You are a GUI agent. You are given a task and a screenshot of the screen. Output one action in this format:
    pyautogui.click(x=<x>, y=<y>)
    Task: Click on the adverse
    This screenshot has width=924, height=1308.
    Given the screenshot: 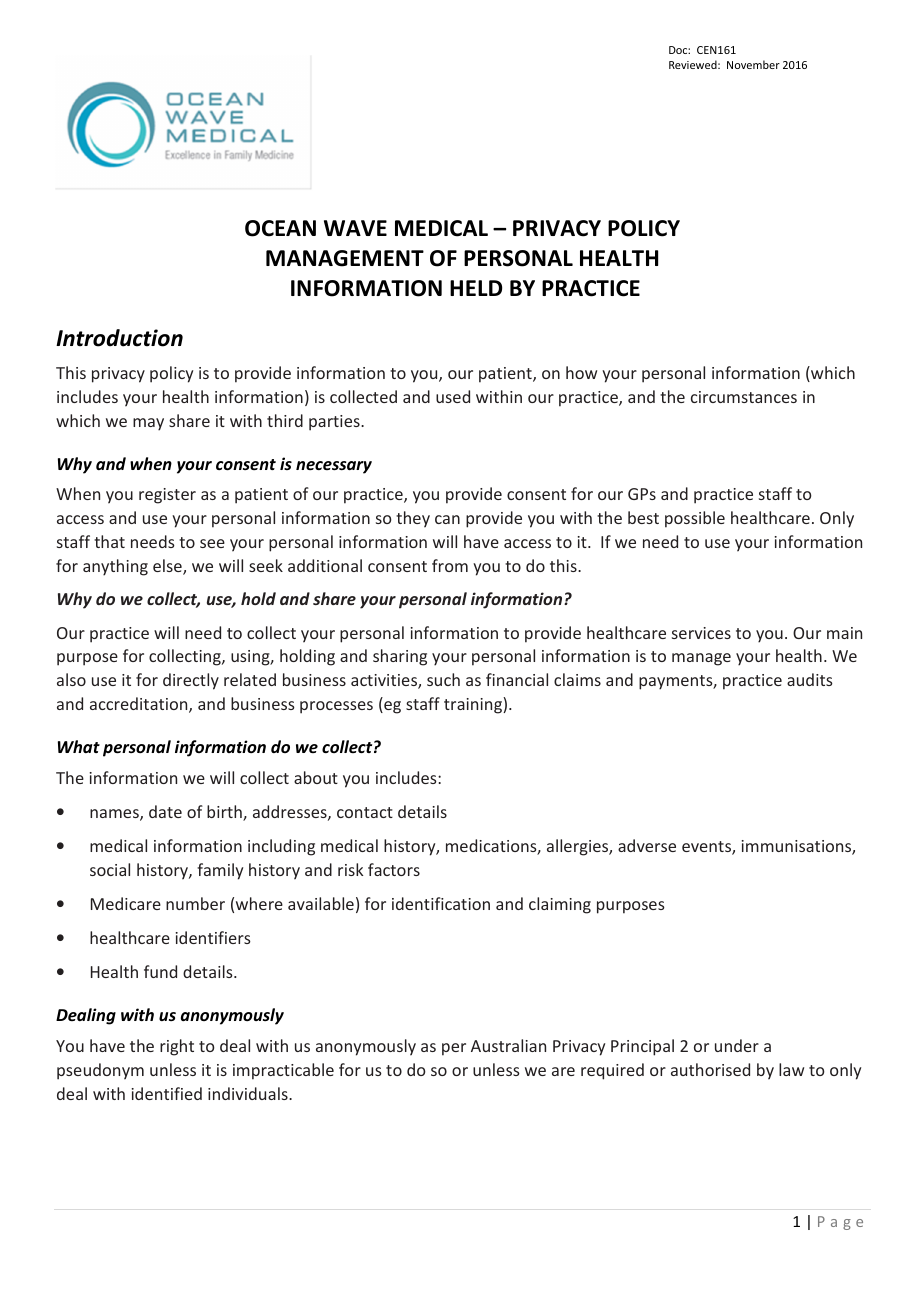 What is the action you would take?
    pyautogui.click(x=647, y=845)
